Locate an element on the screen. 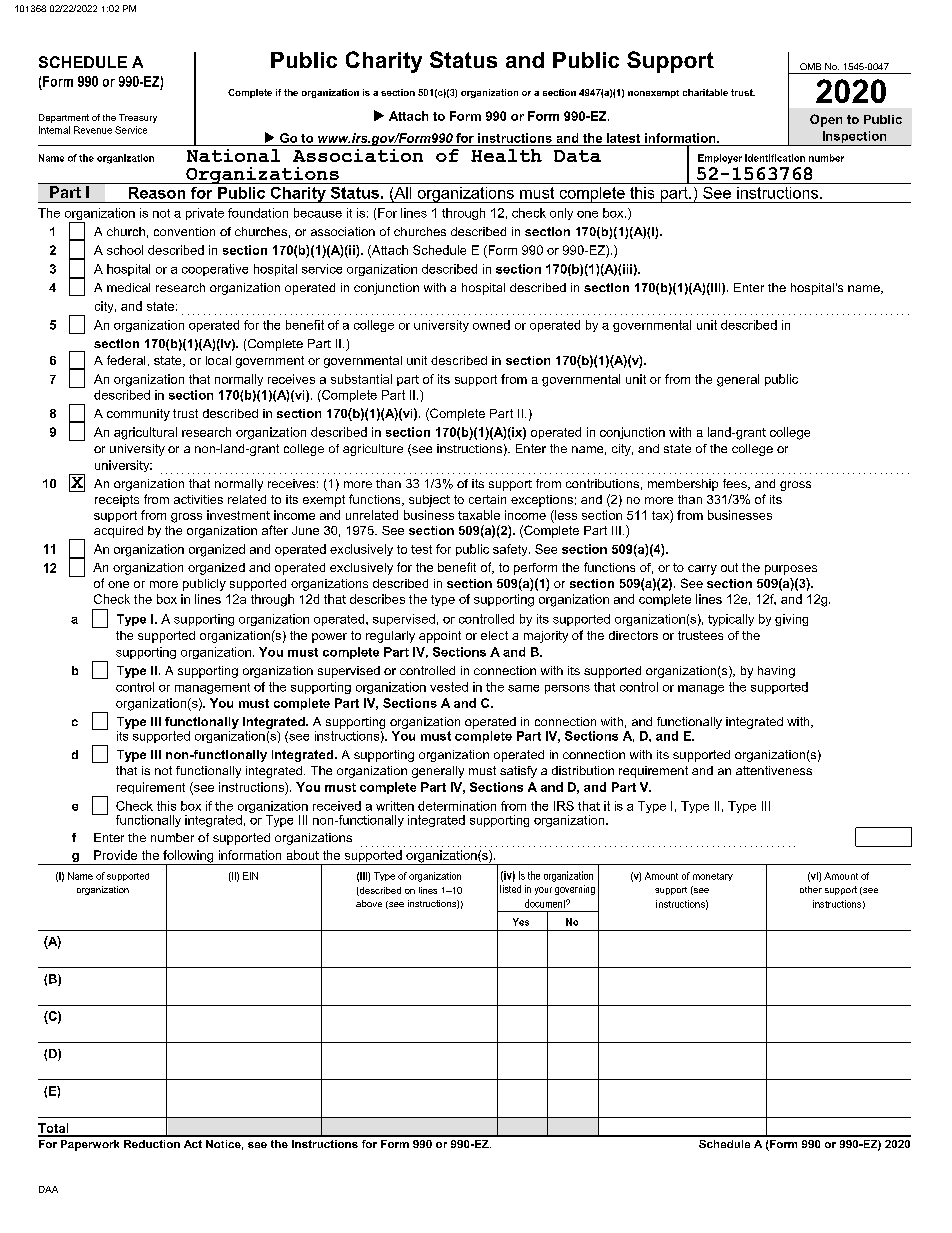  acquired is located at coordinates (118, 532).
